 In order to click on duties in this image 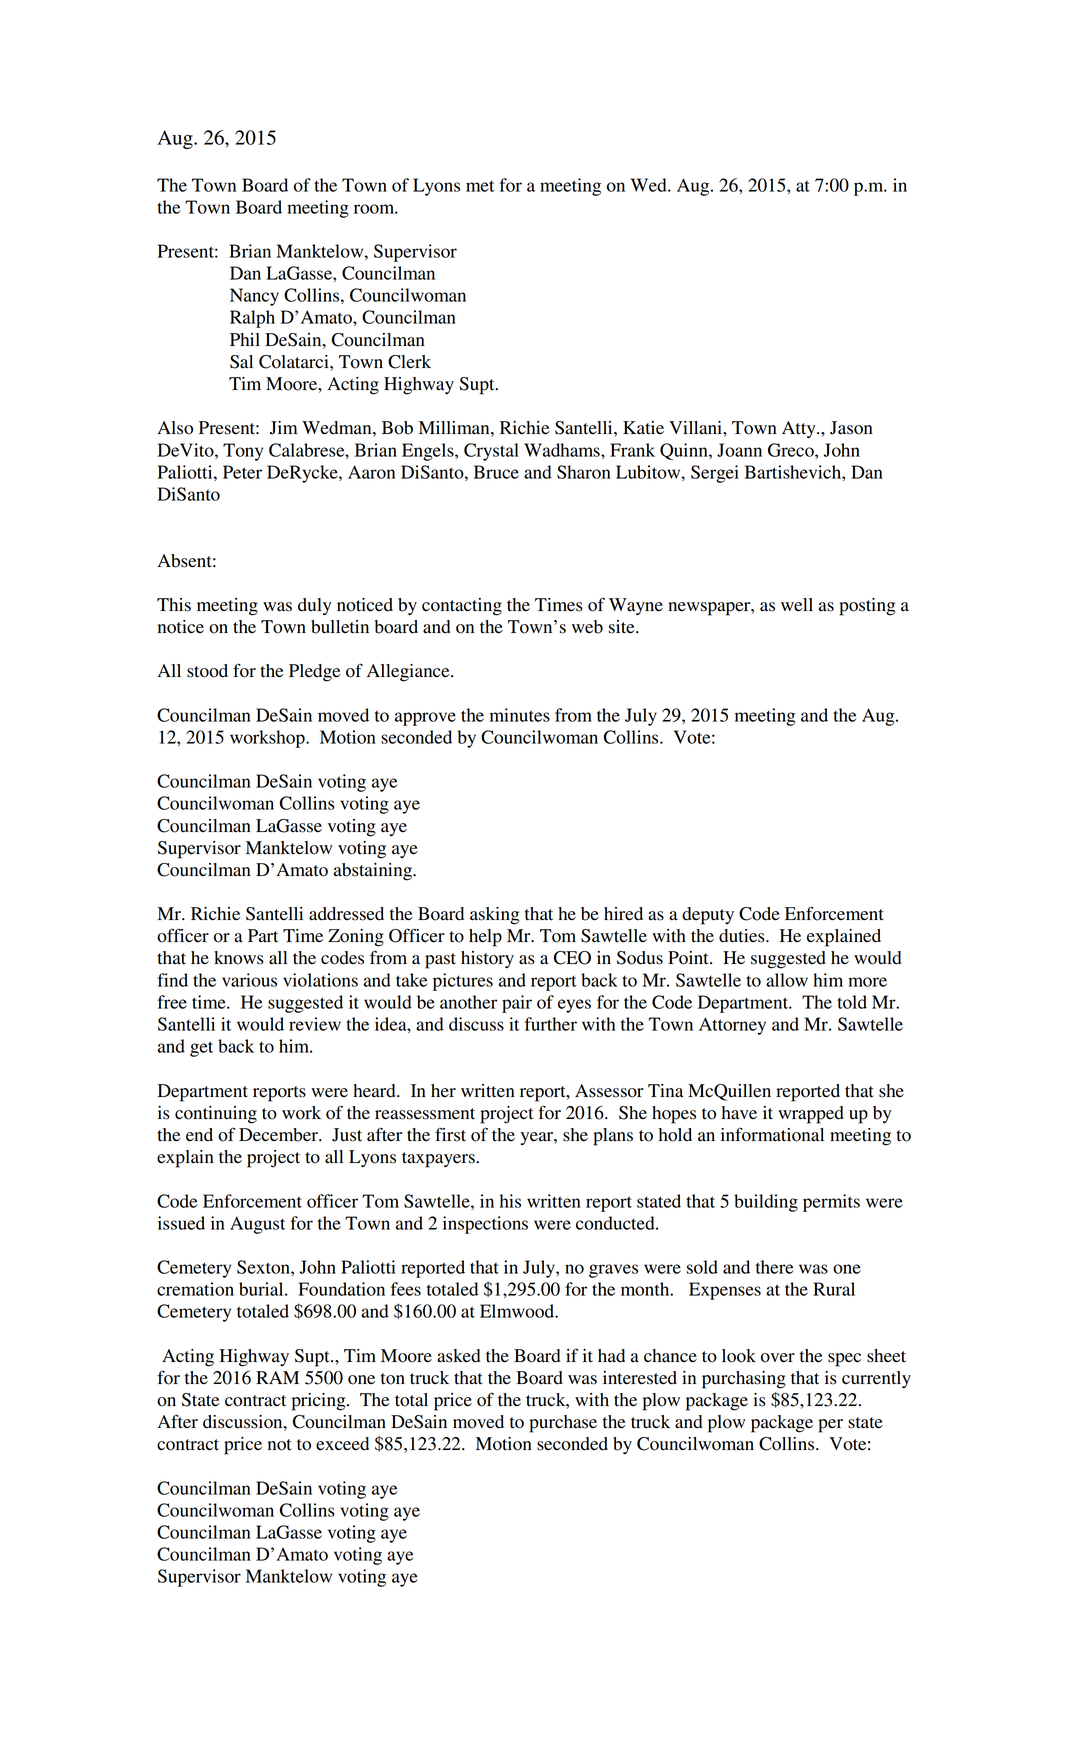, I will do `click(743, 936)`.
